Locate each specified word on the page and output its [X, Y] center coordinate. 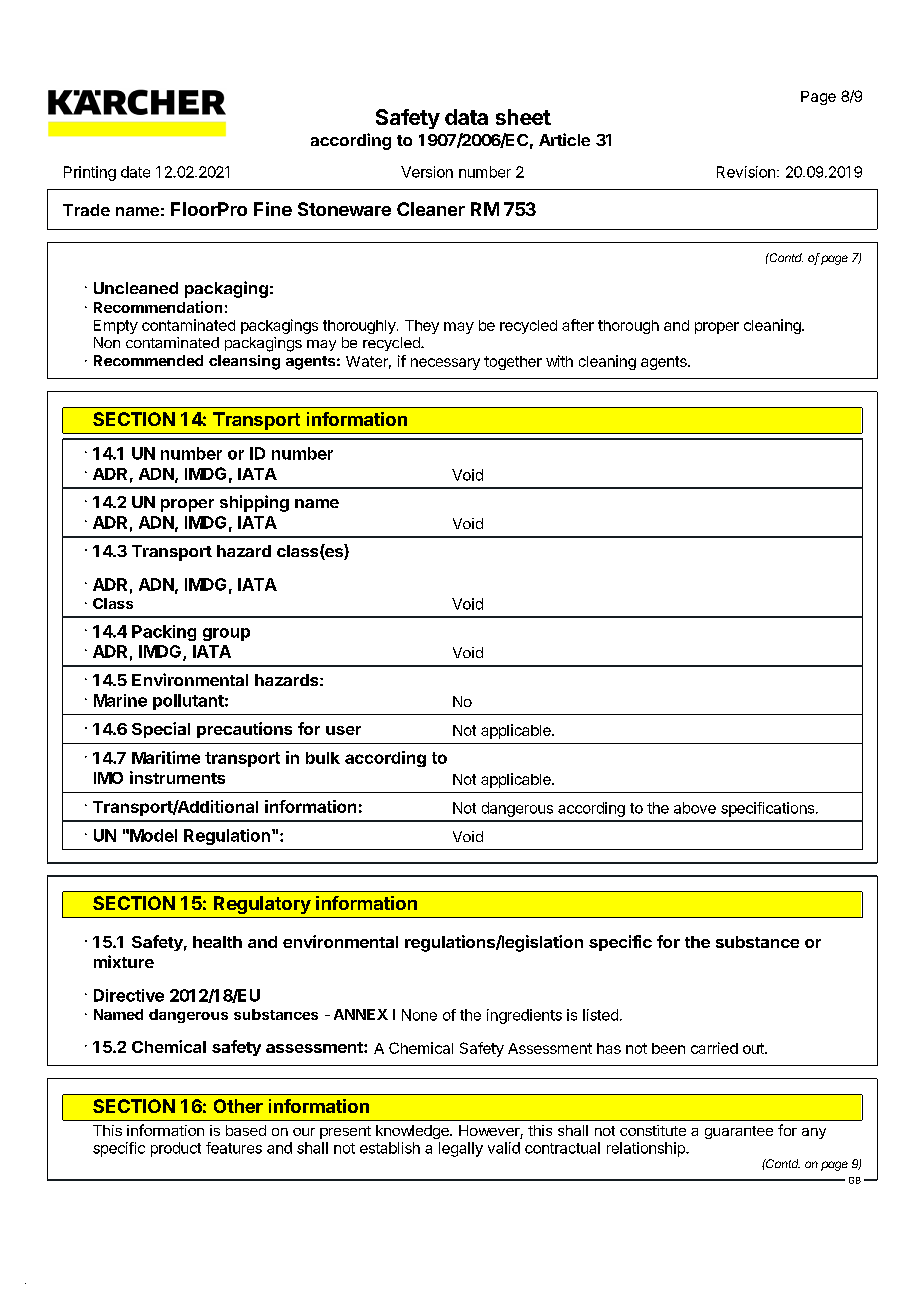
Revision [746, 172]
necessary [445, 364]
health [217, 942]
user [343, 730]
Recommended [148, 360]
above [695, 808]
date [135, 172]
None [419, 1015]
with [559, 361]
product [176, 1149]
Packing [164, 633]
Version [427, 172]
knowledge [413, 1132]
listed [600, 1015]
